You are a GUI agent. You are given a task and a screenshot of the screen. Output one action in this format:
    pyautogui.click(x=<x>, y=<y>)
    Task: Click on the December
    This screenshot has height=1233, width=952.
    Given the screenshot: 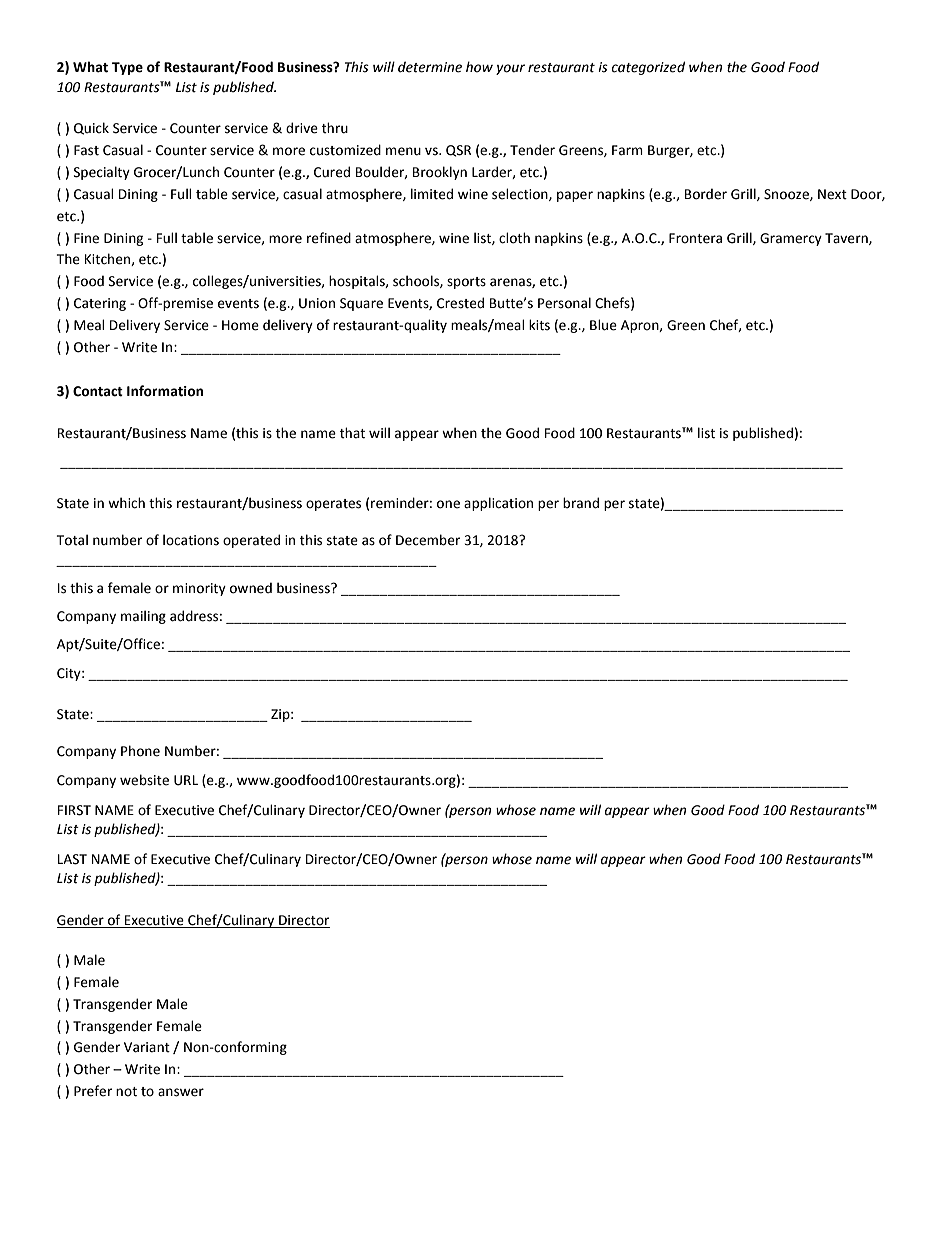 What is the action you would take?
    pyautogui.click(x=428, y=540)
